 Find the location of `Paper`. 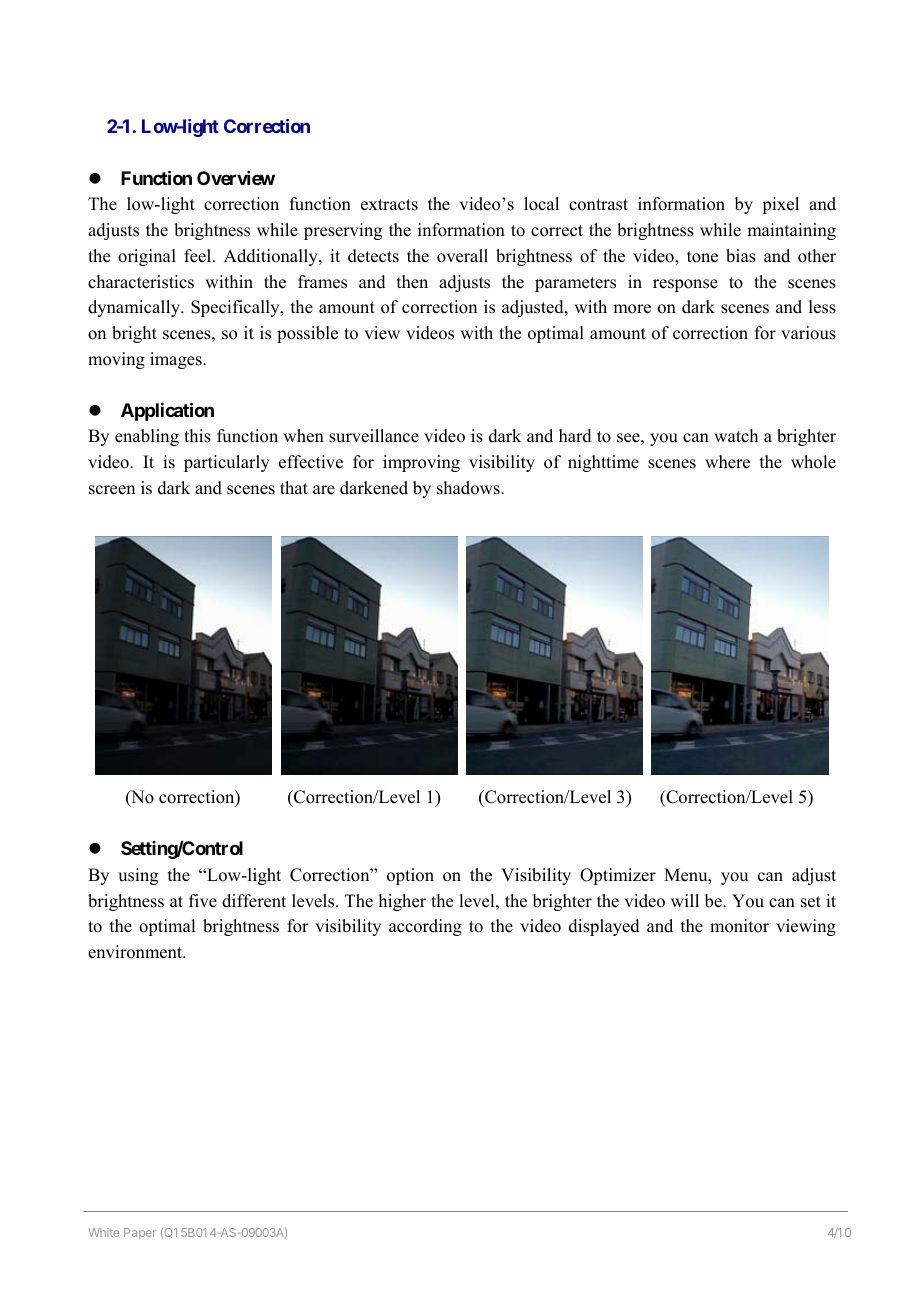

Paper is located at coordinates (140, 1233).
